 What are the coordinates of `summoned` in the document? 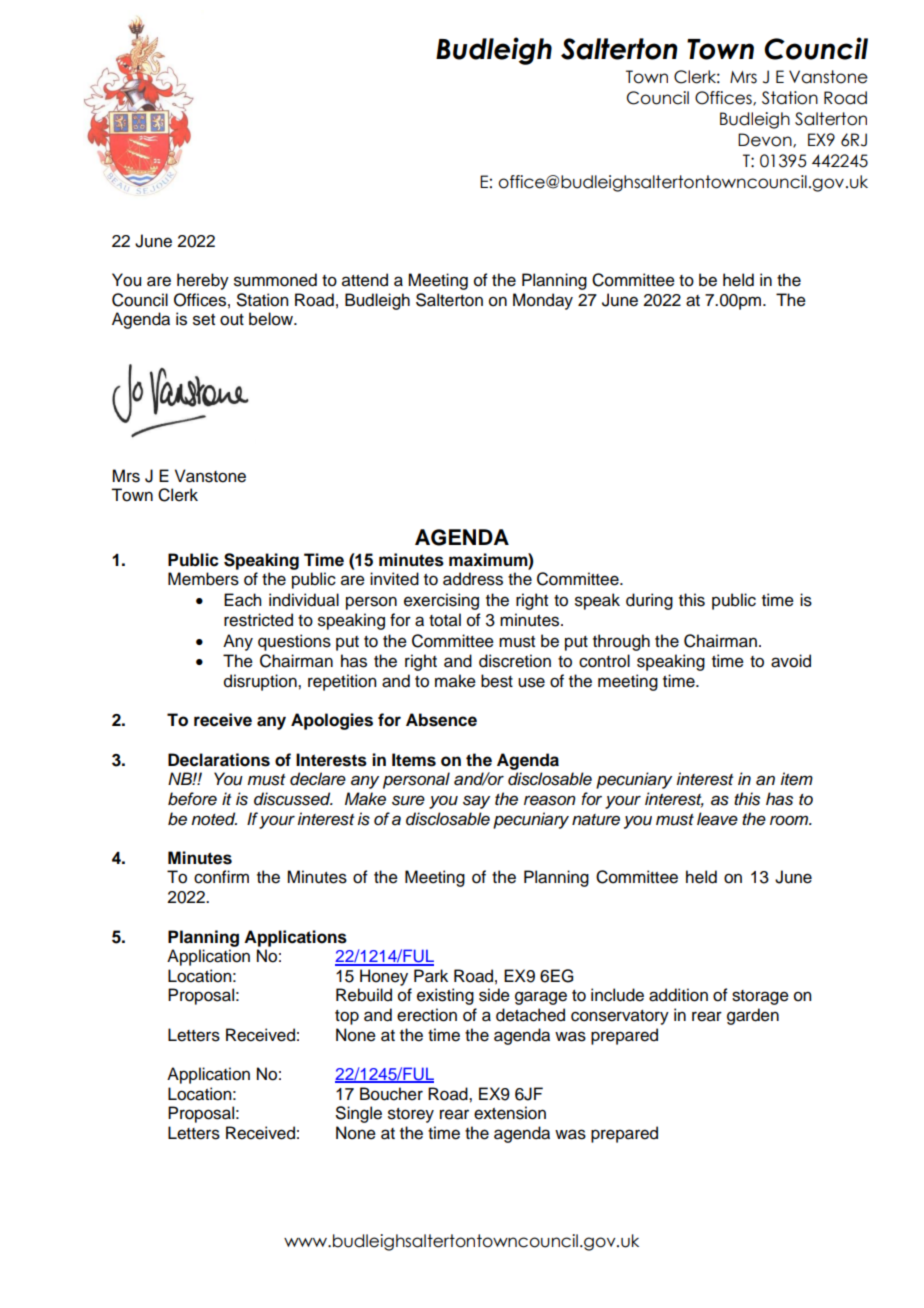 It's located at (275, 280).
